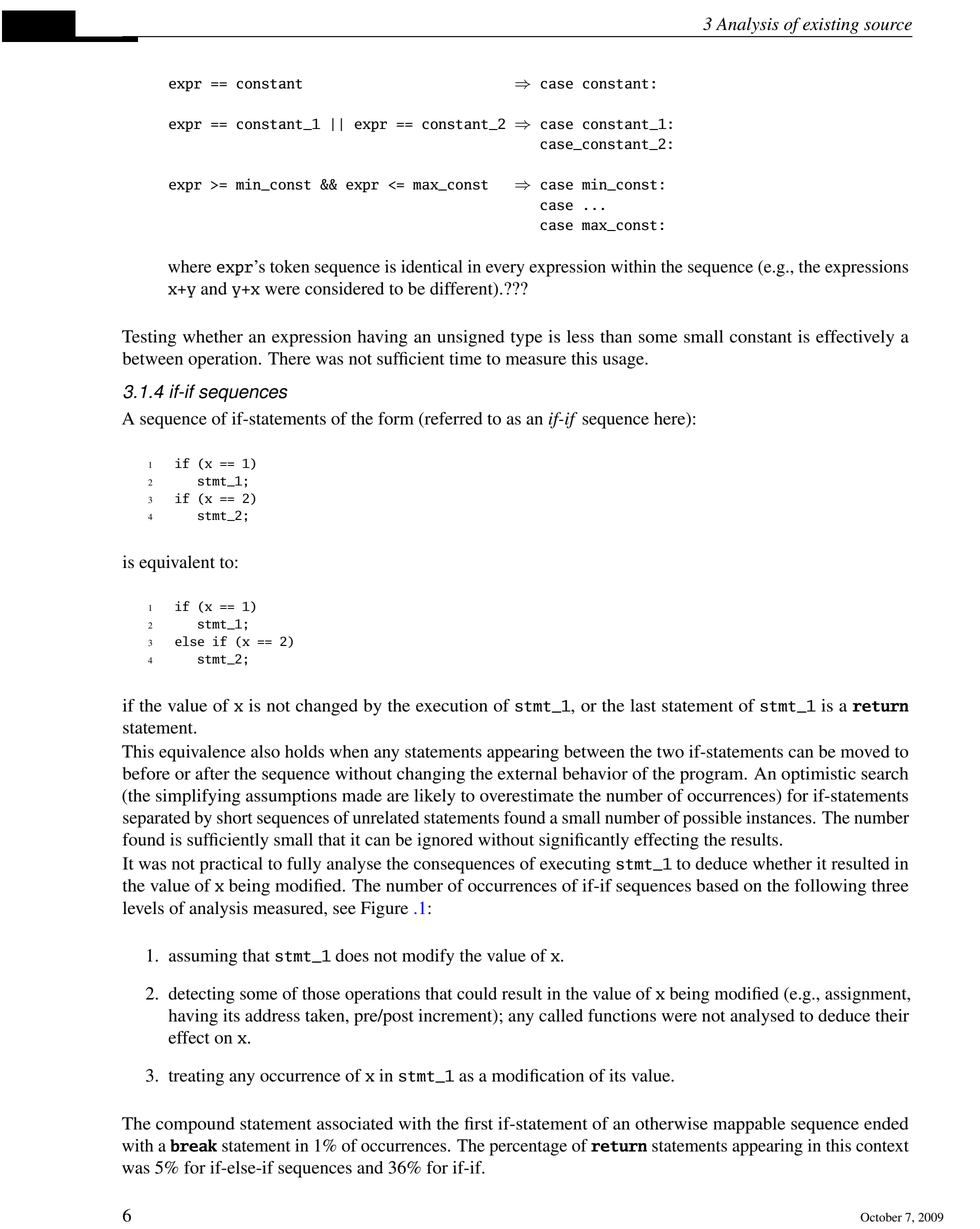 The width and height of the image is (980, 1229). What do you see at coordinates (231, 865) in the image?
I see `practical` at bounding box center [231, 865].
